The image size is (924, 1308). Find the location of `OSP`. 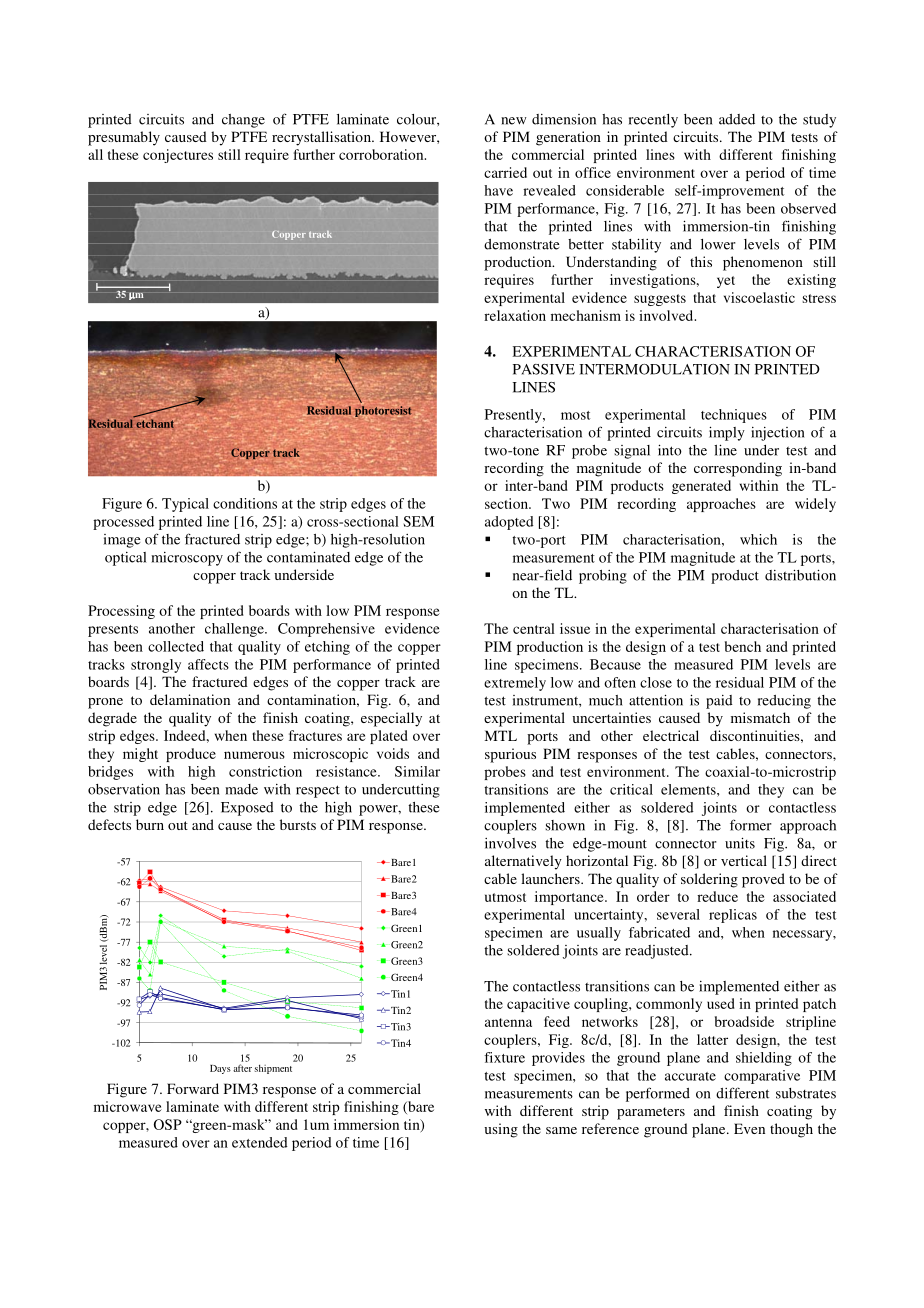

OSP is located at coordinates (168, 1124).
